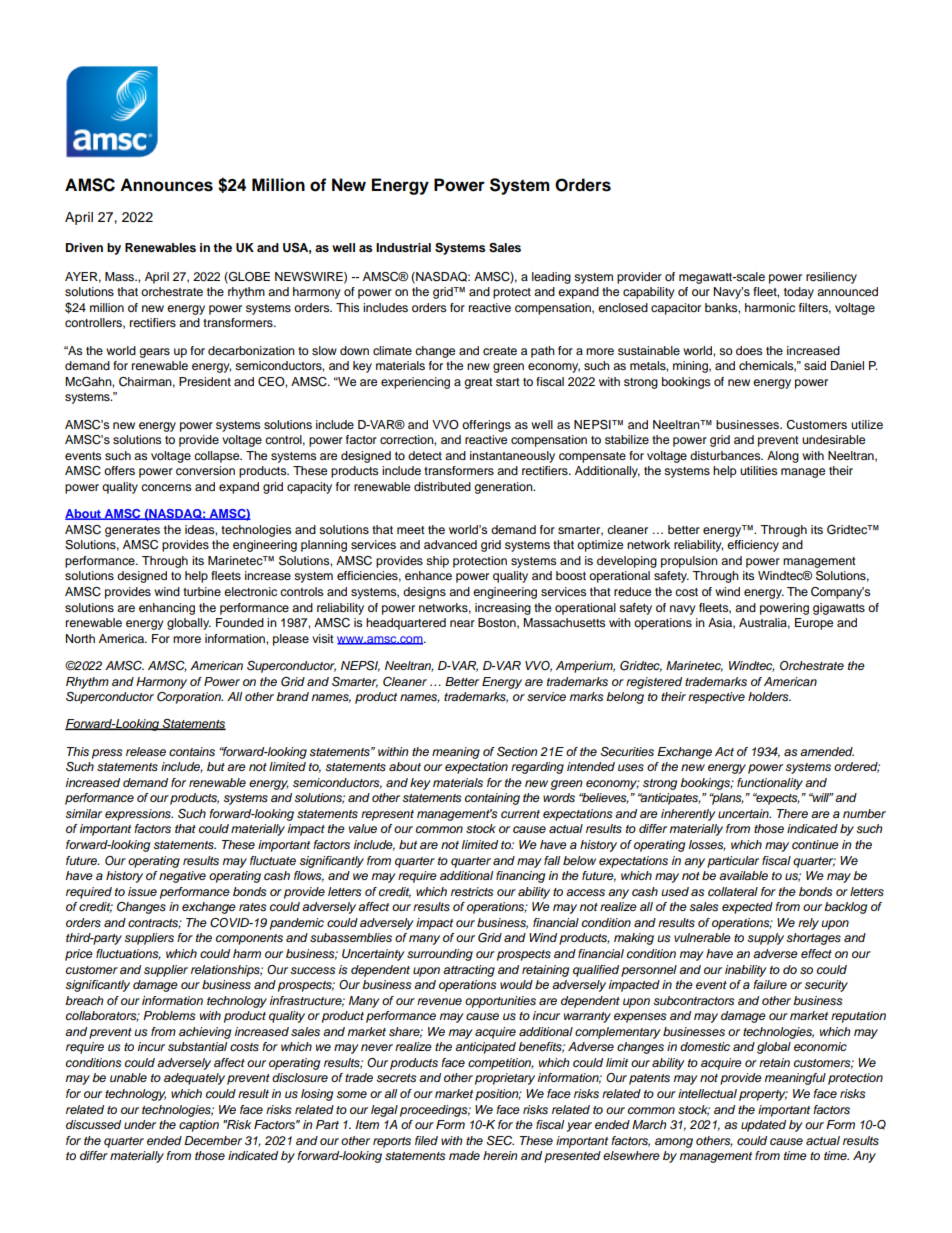 Image resolution: width=952 pixels, height=1233 pixels. I want to click on caption, so click(199, 1126).
